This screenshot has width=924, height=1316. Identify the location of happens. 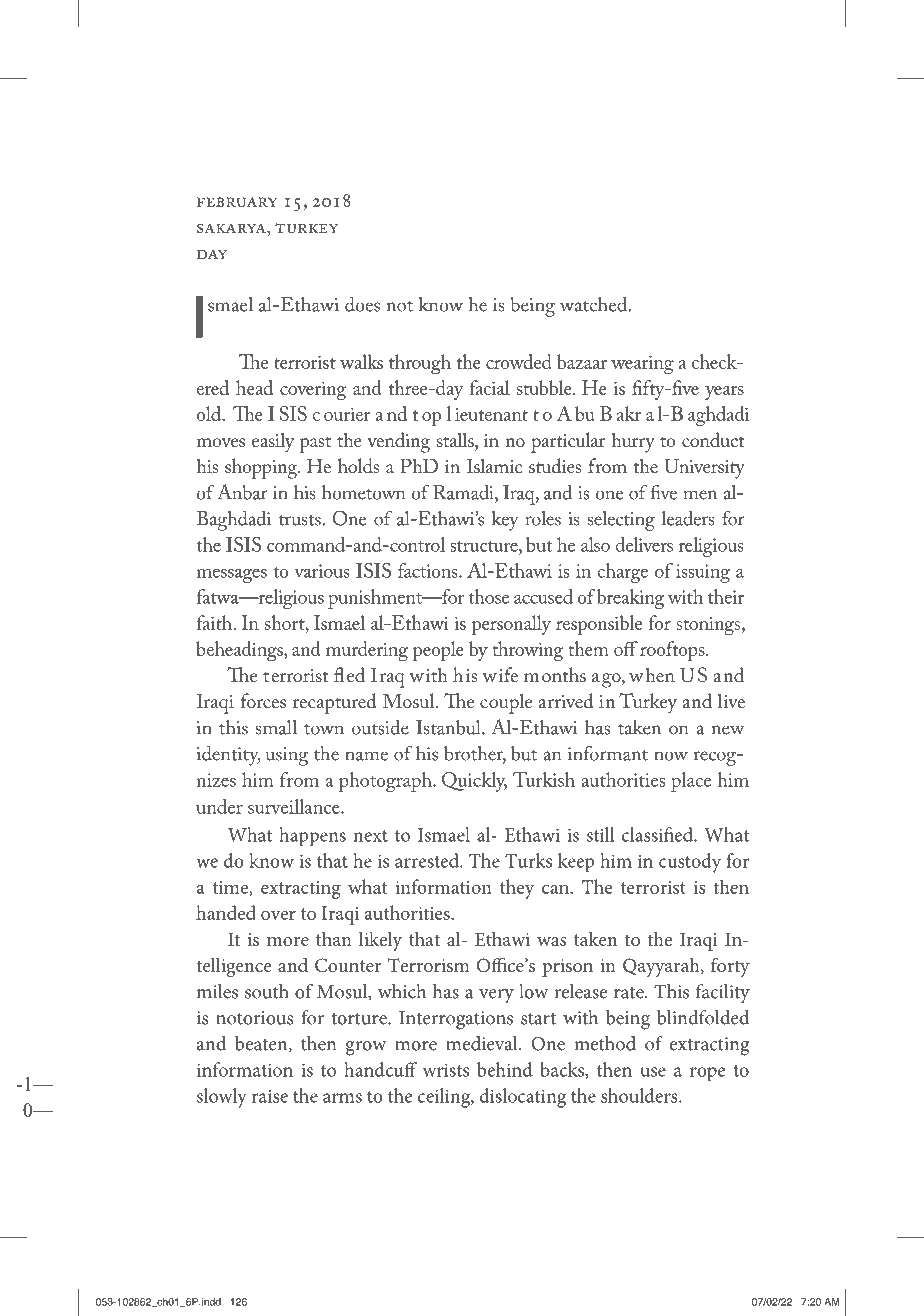
(312, 837).
